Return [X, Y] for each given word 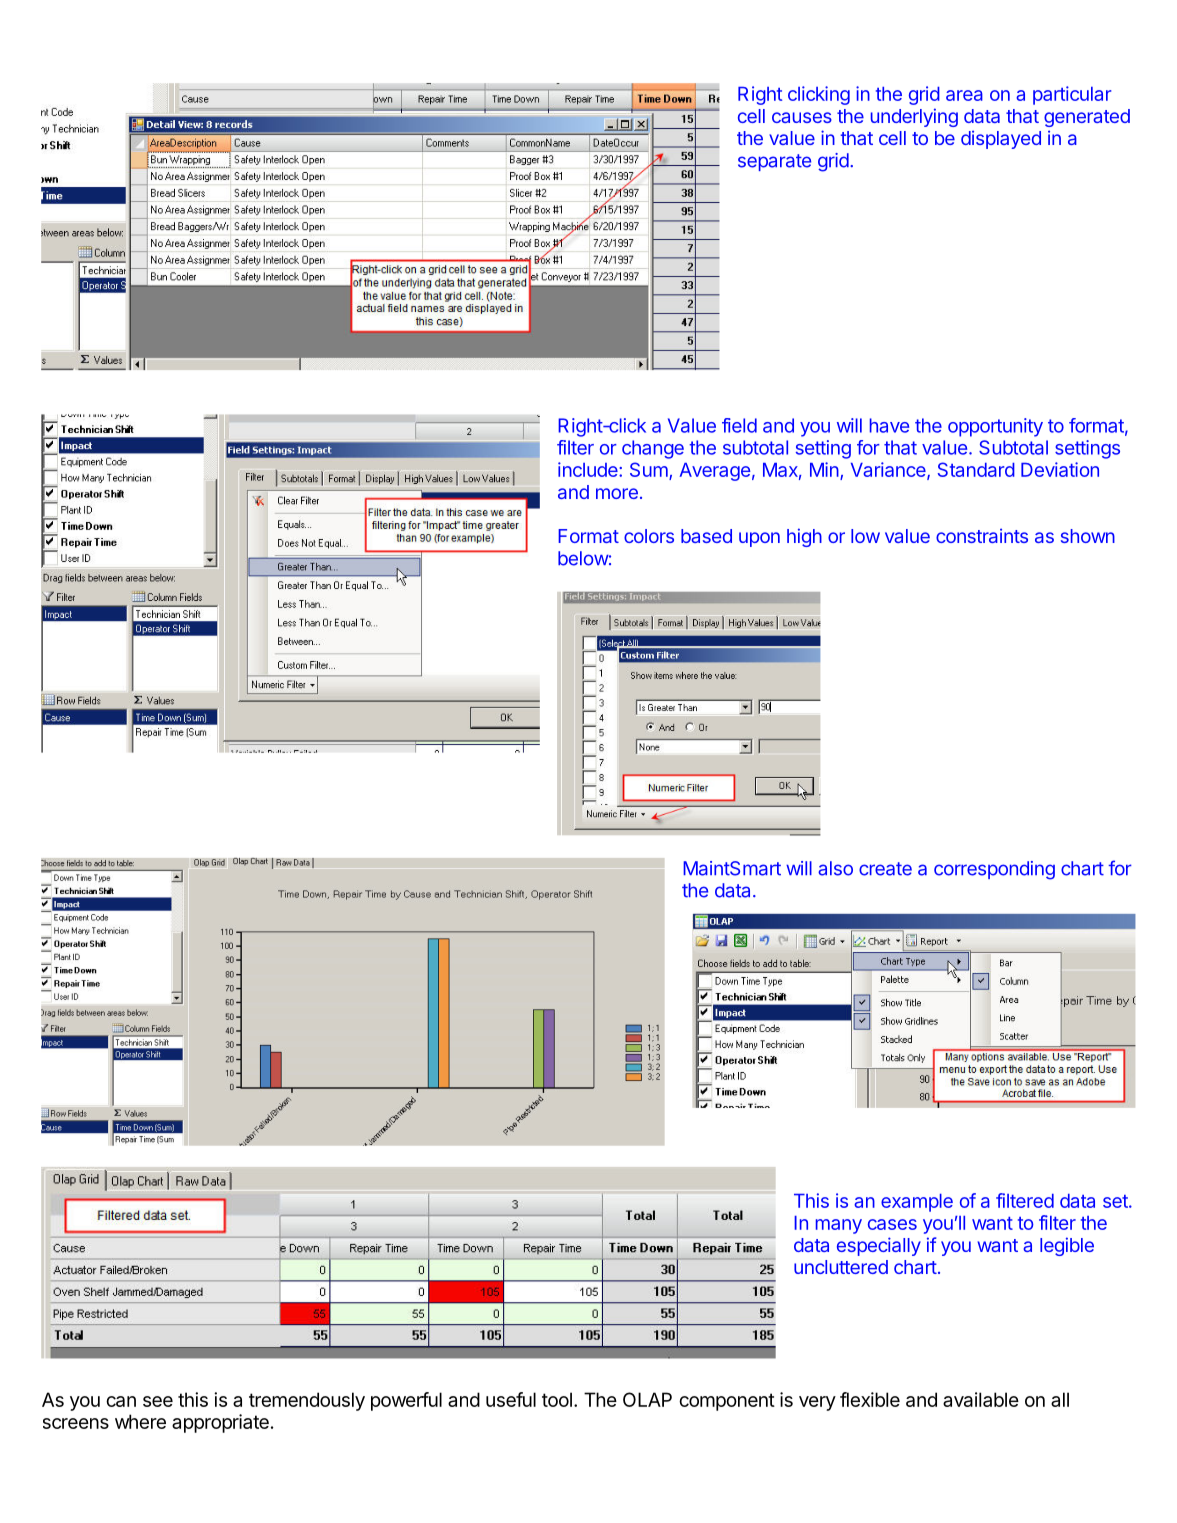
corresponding [994, 870]
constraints [982, 535]
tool [557, 1399]
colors [649, 536]
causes [802, 117]
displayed [1001, 139]
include [589, 469]
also [835, 868]
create [885, 869]
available [981, 1399]
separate [774, 162]
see [158, 1401]
